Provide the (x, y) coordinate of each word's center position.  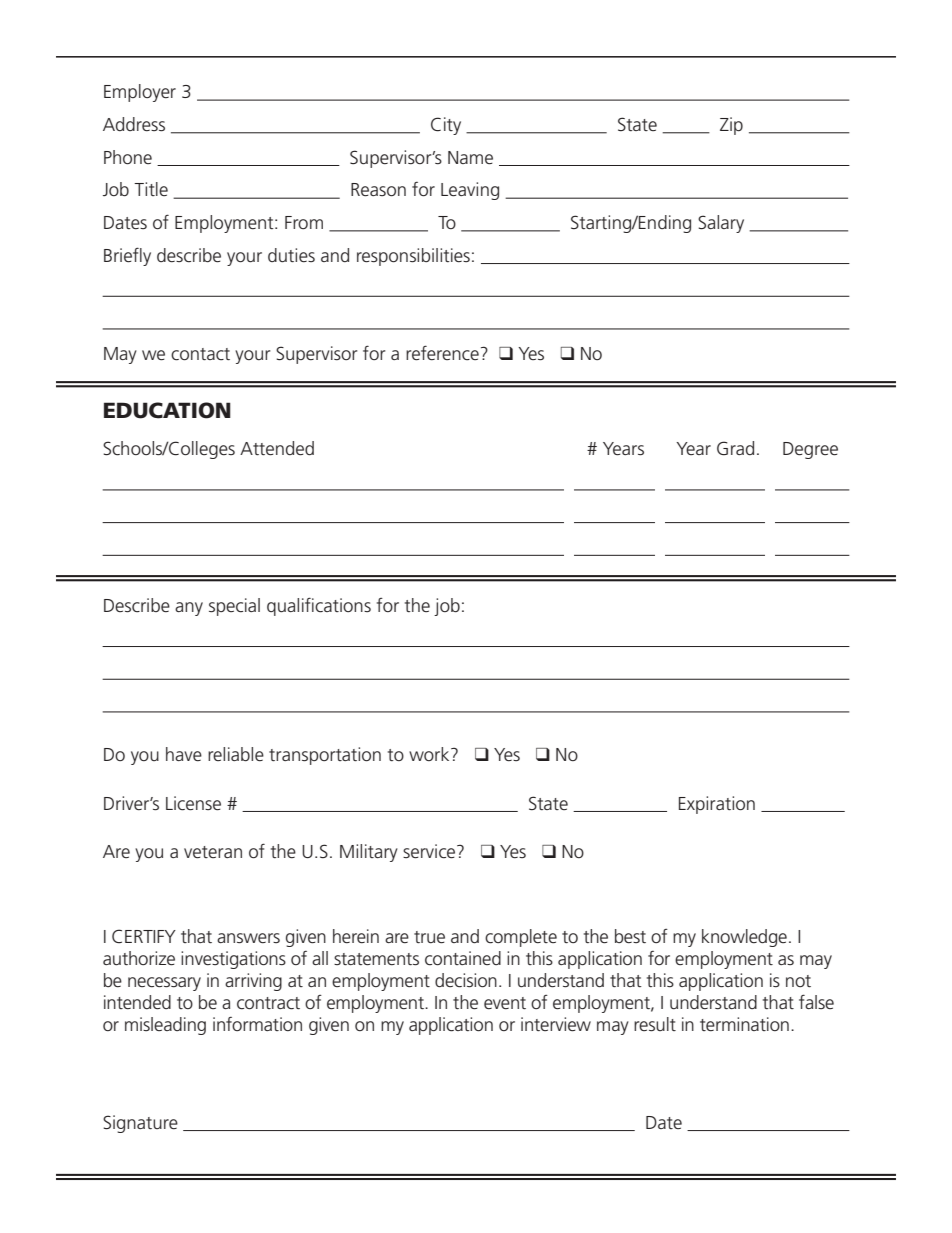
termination (744, 1024)
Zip (731, 126)
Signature (140, 1124)
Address (134, 124)
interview (556, 1024)
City (446, 126)
